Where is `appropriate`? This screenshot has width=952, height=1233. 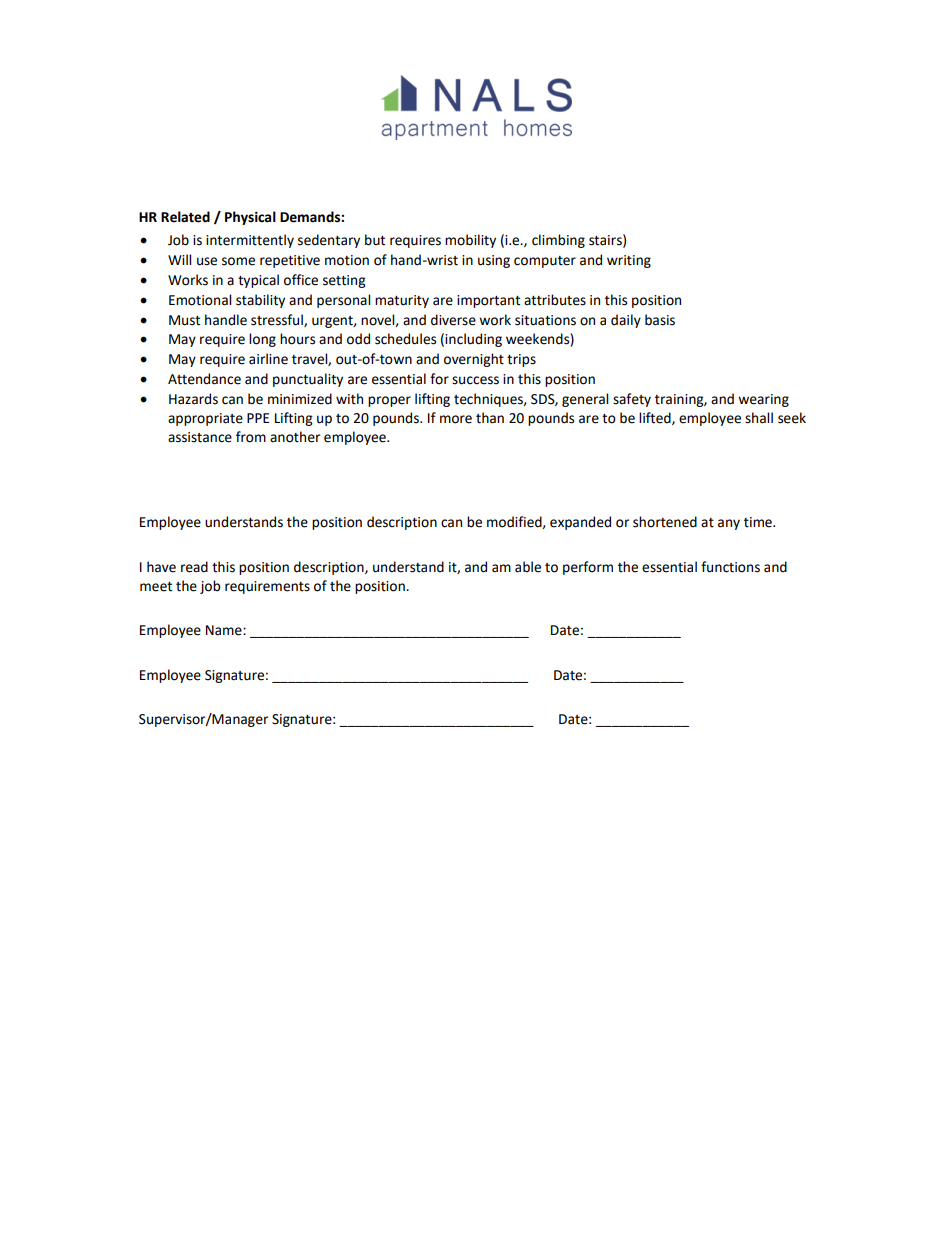 appropriate is located at coordinates (205, 419).
